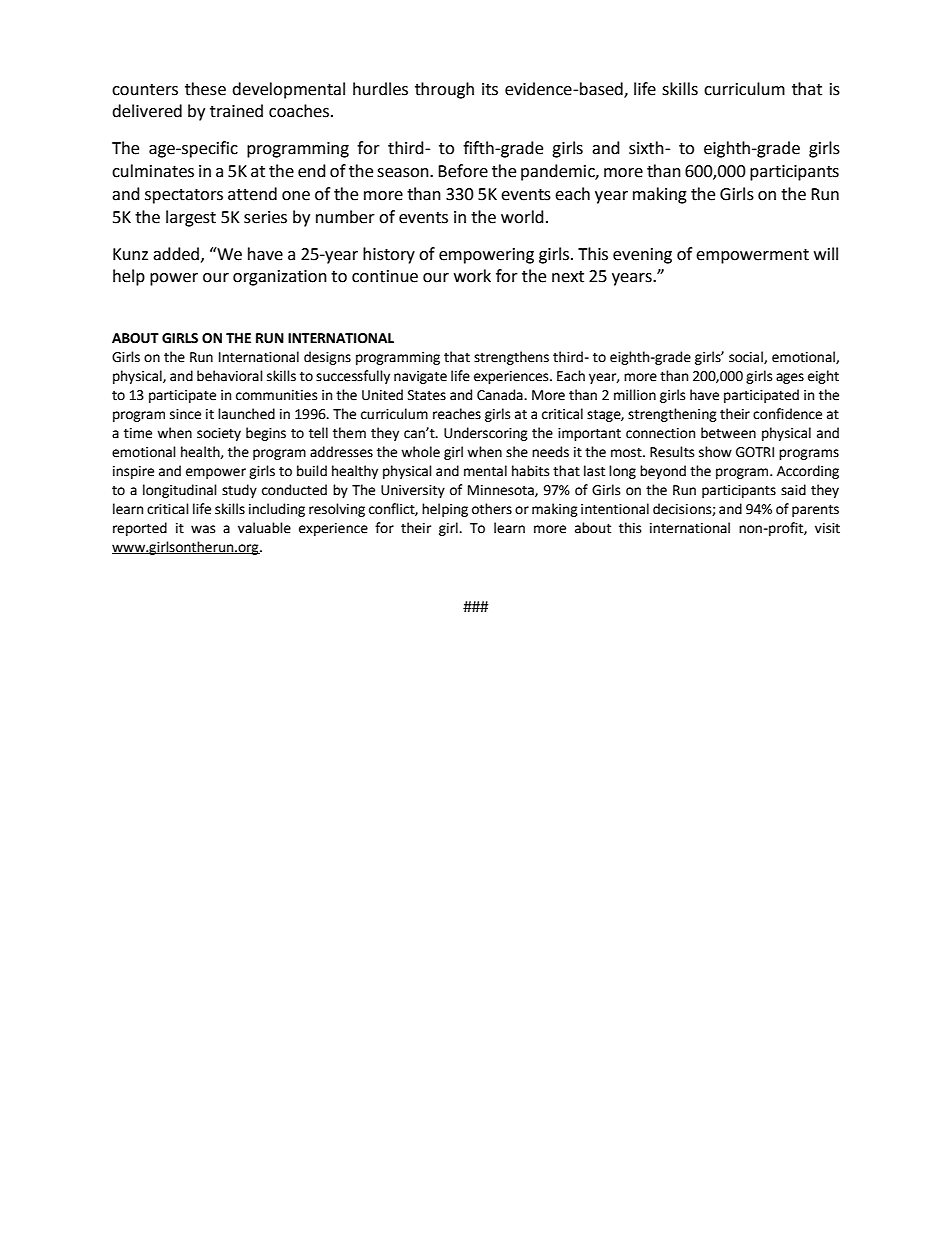 This image has width=952, height=1233. What do you see at coordinates (642, 256) in the image?
I see `evening` at bounding box center [642, 256].
